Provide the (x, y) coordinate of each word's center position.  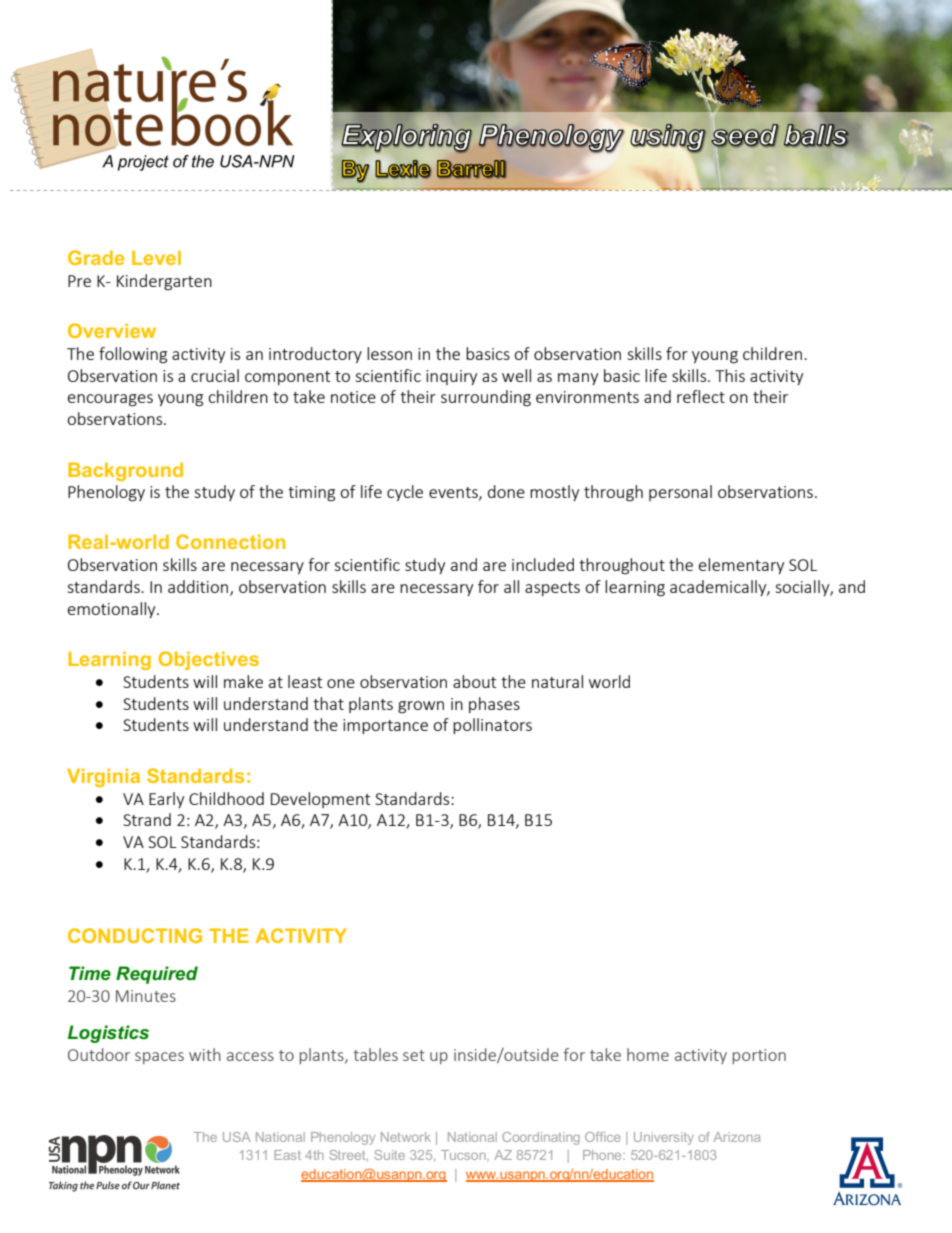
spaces (159, 1058)
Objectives (208, 660)
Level (156, 257)
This (730, 375)
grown (421, 707)
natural (557, 681)
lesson (389, 353)
